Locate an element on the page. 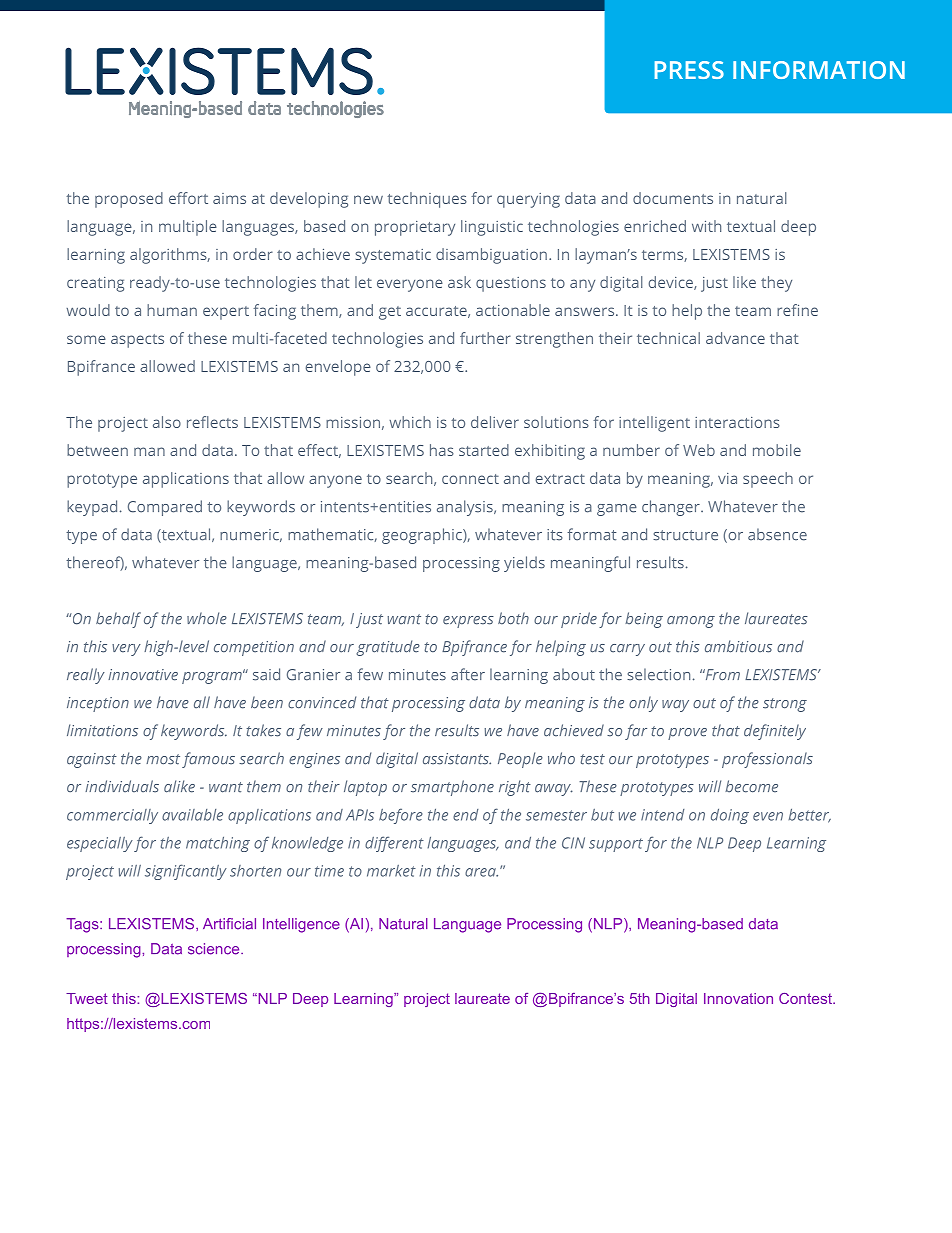 This page has width=952, height=1233. Intelligence is located at coordinates (301, 925).
